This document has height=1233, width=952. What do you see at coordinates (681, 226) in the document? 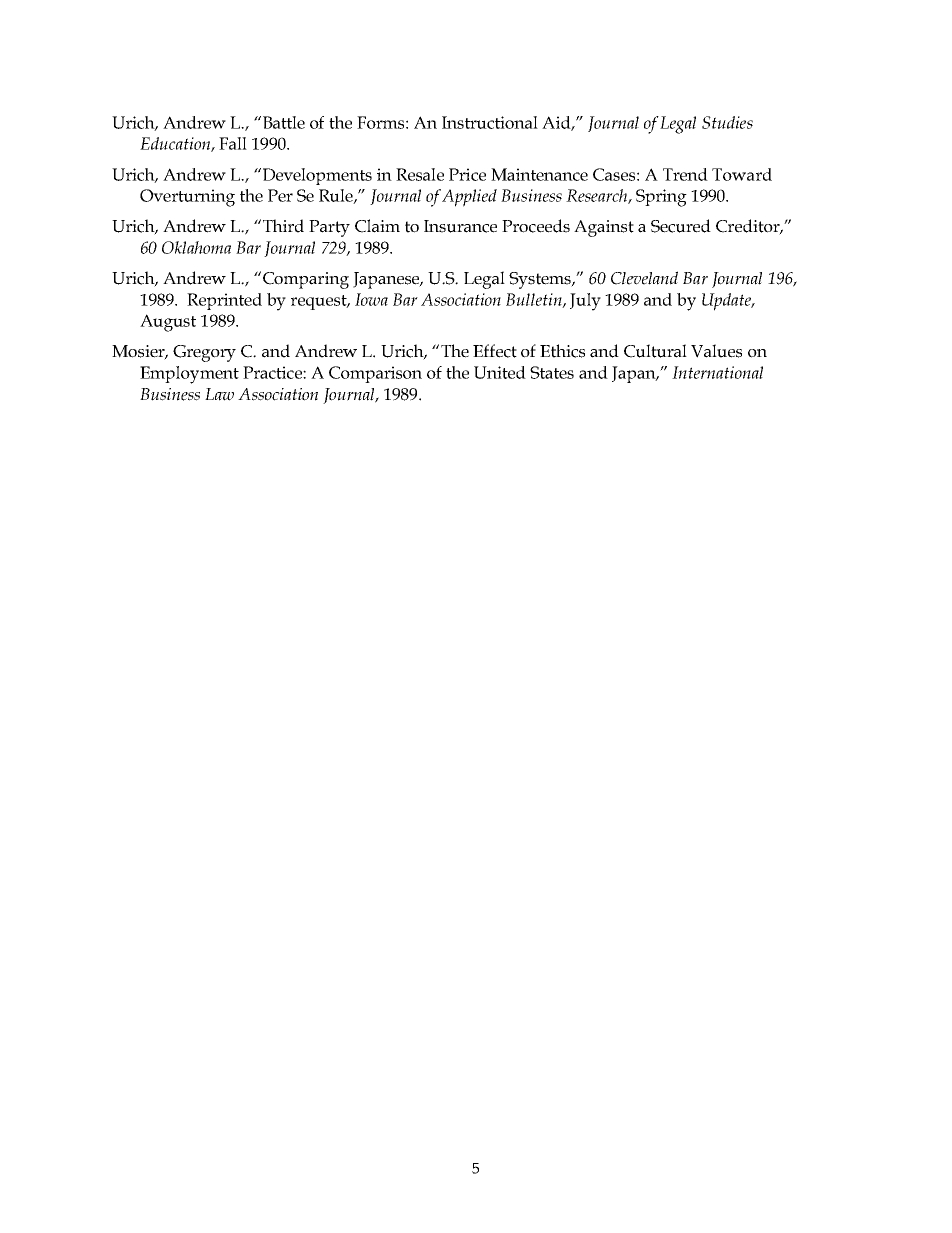
I see `Secured` at bounding box center [681, 226].
